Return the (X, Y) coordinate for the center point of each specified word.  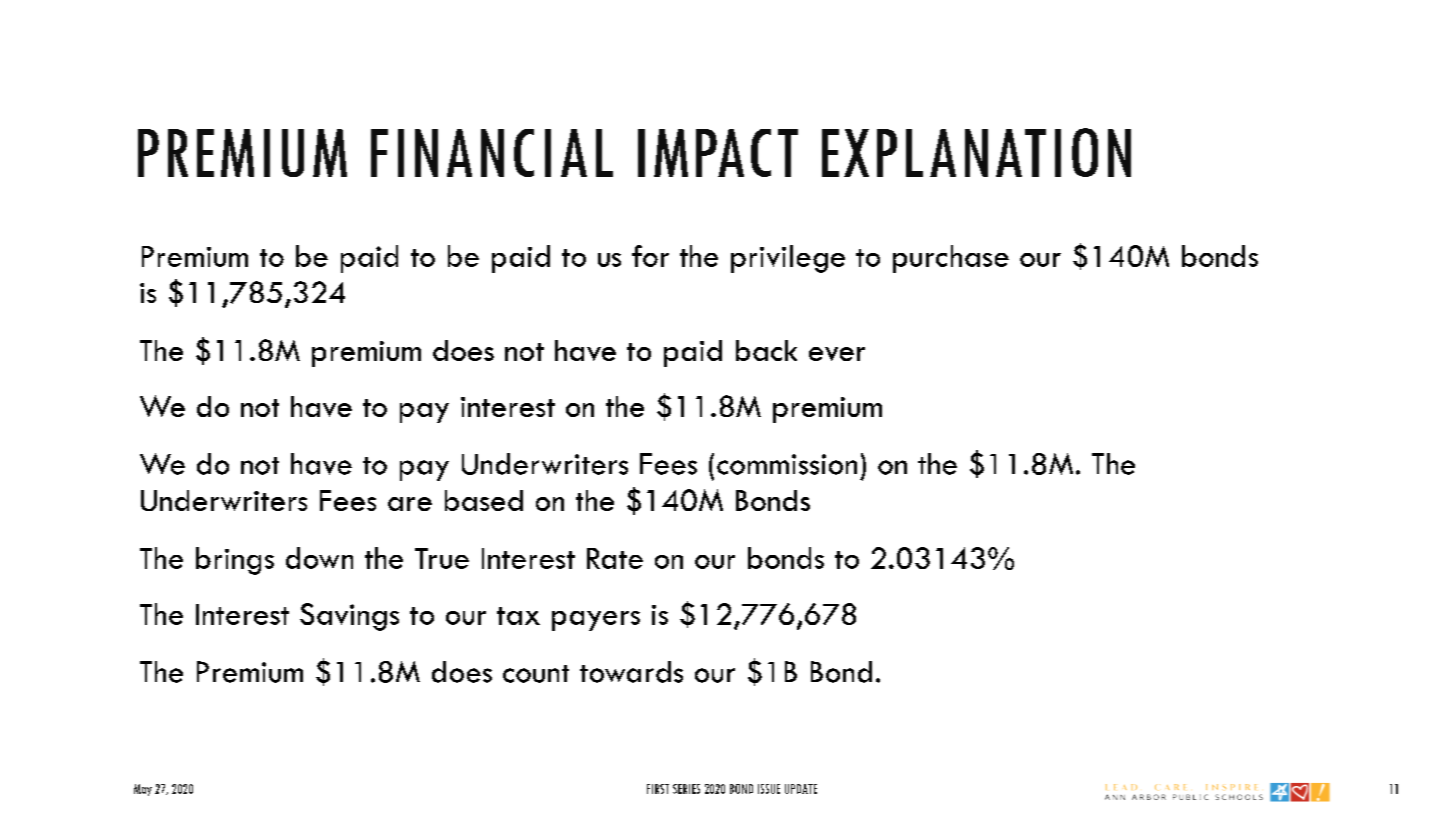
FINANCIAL (492, 153)
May (143, 790)
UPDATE (801, 789)
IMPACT (718, 153)
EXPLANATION (976, 152)
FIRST (658, 789)
